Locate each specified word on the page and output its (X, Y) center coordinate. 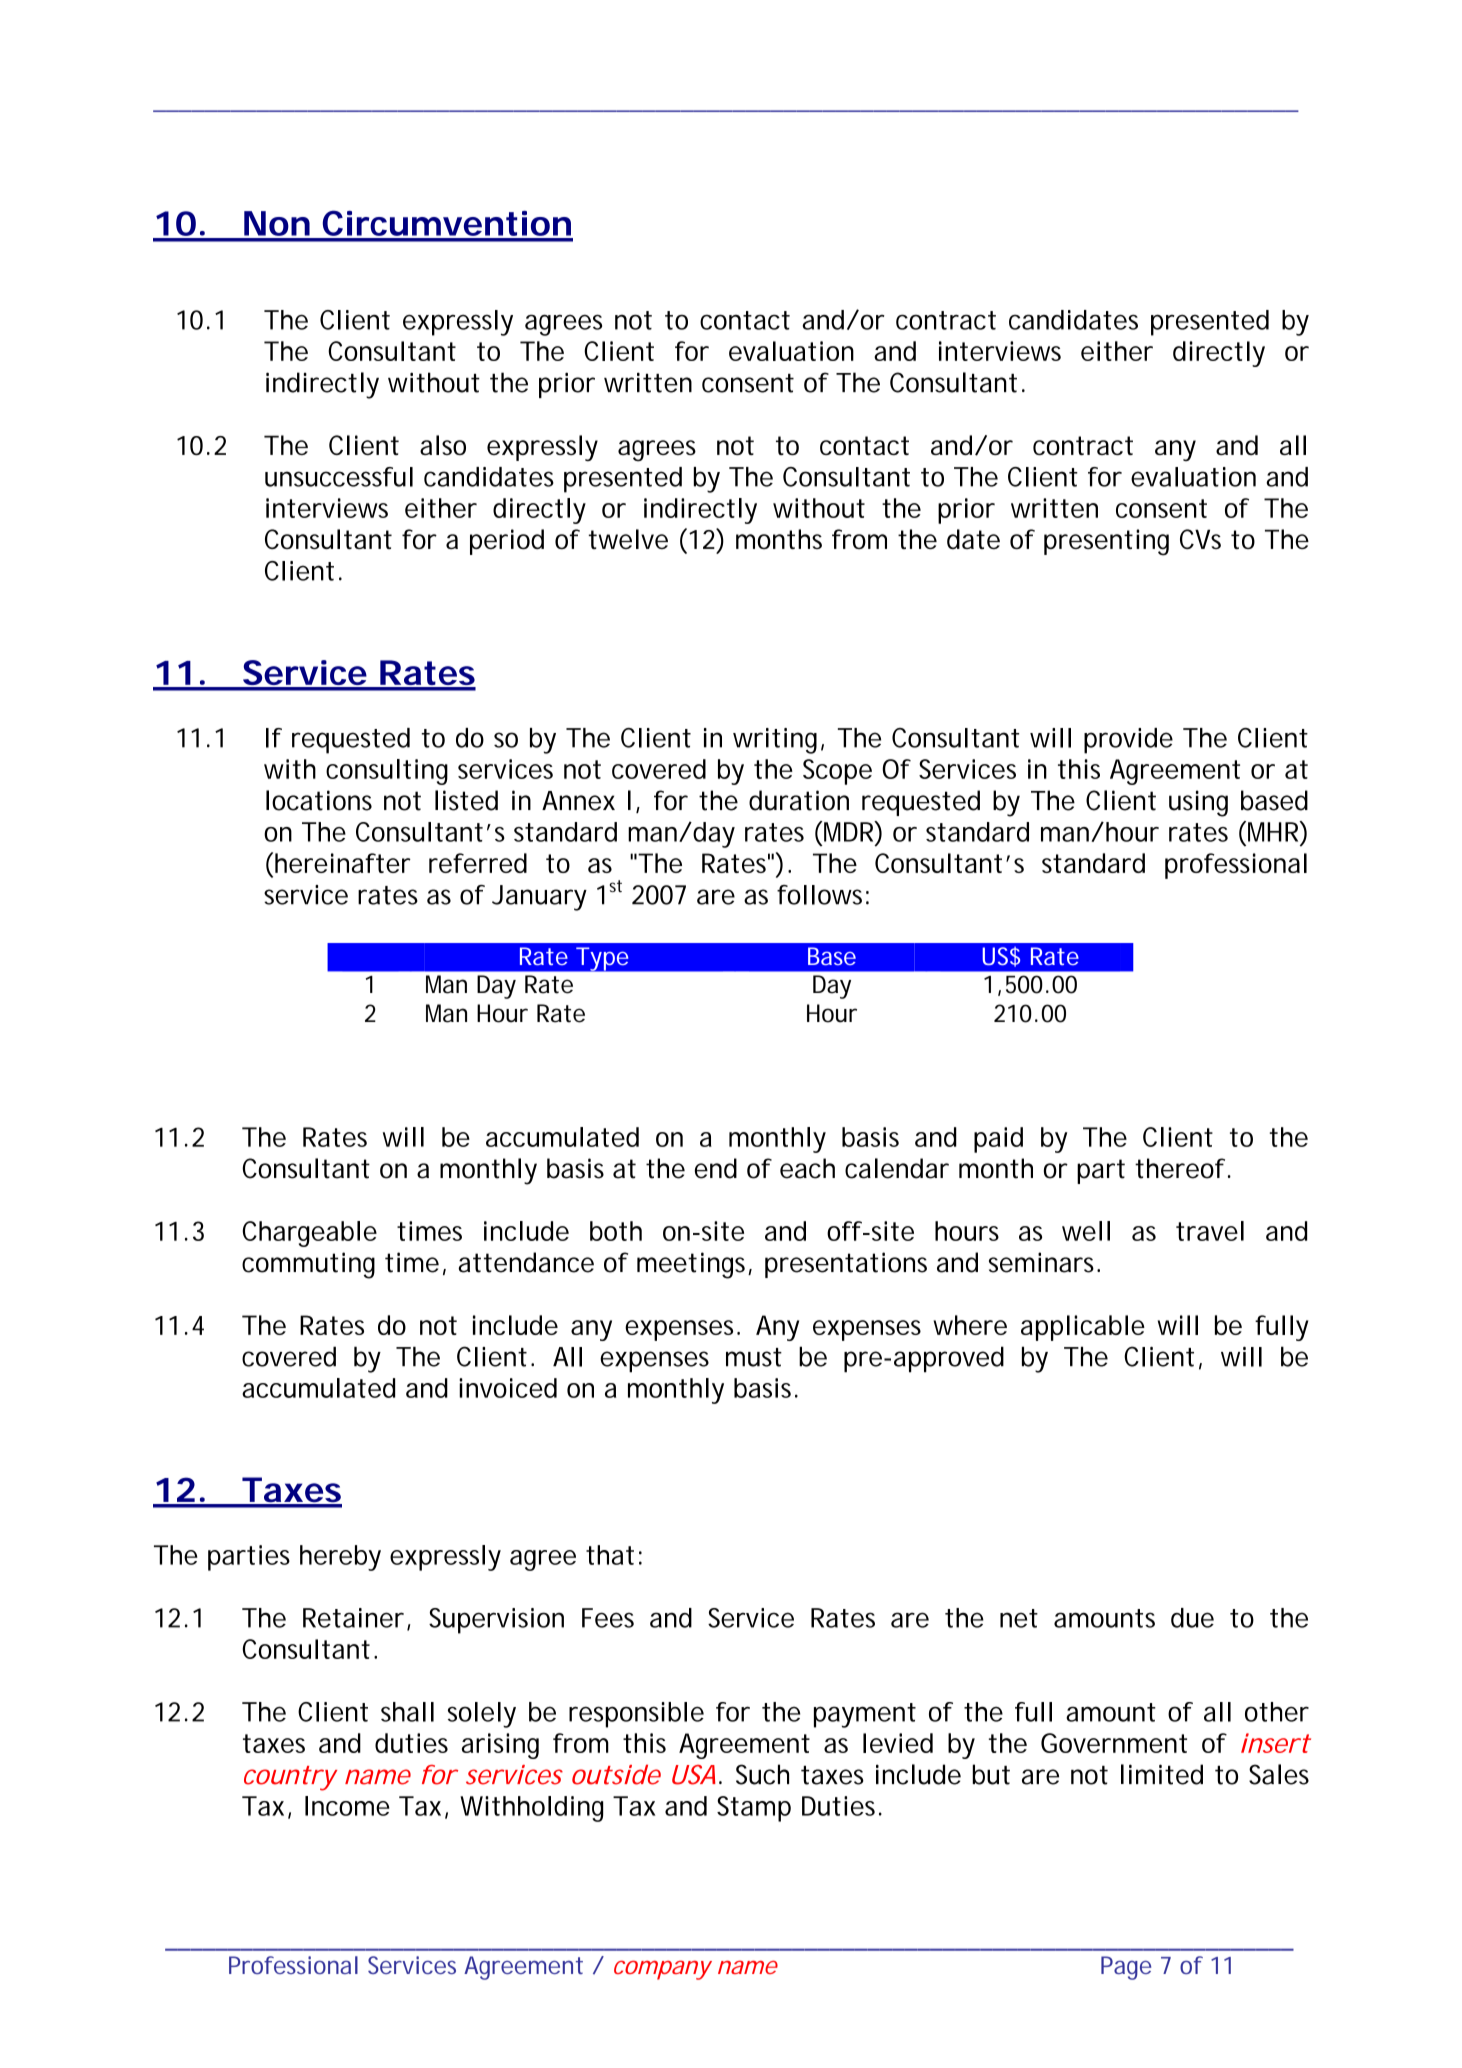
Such (762, 1774)
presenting (1106, 542)
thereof (1180, 1168)
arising (500, 1746)
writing (775, 741)
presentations (846, 1265)
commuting (308, 1265)
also (443, 445)
